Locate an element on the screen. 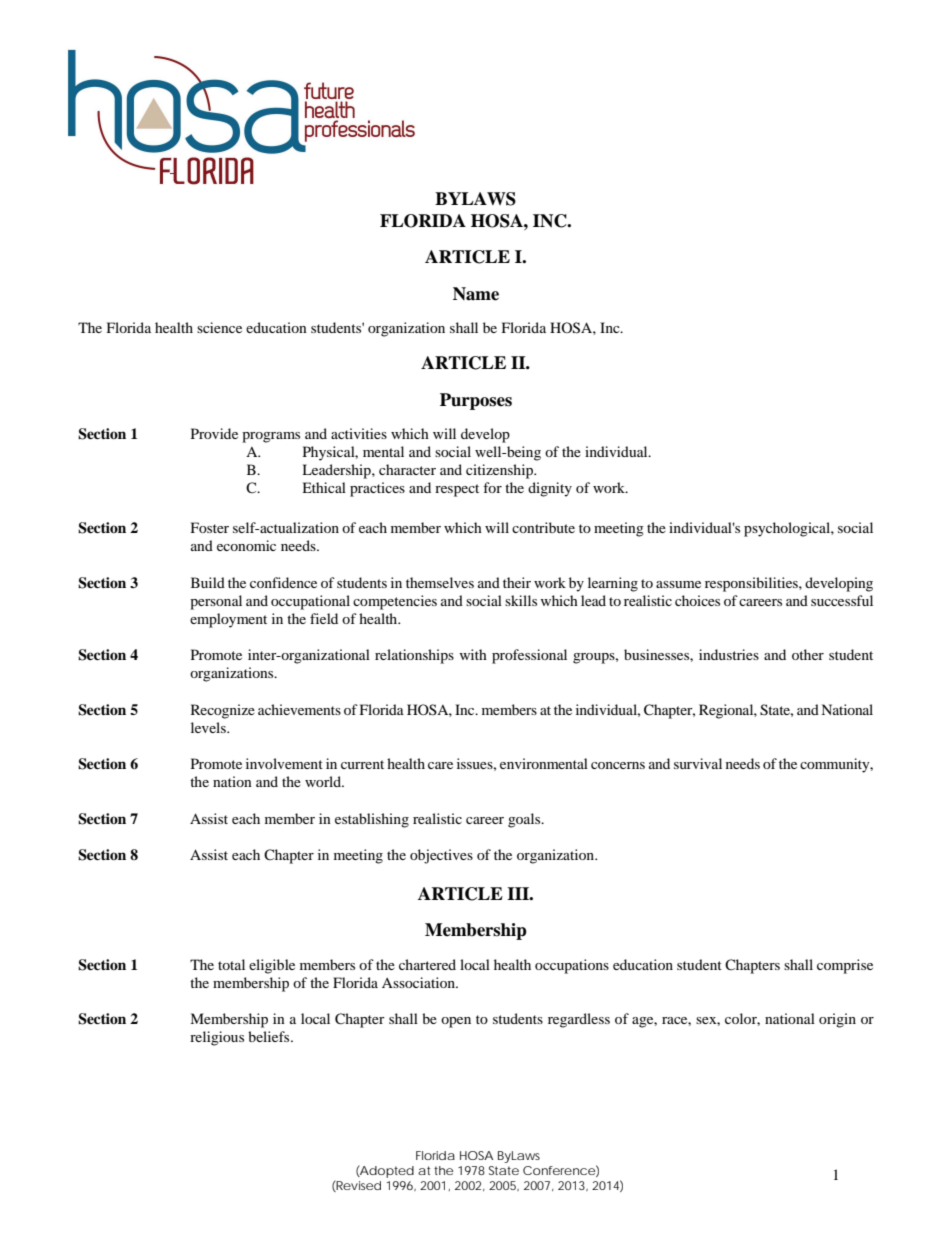  comprise is located at coordinates (845, 966).
